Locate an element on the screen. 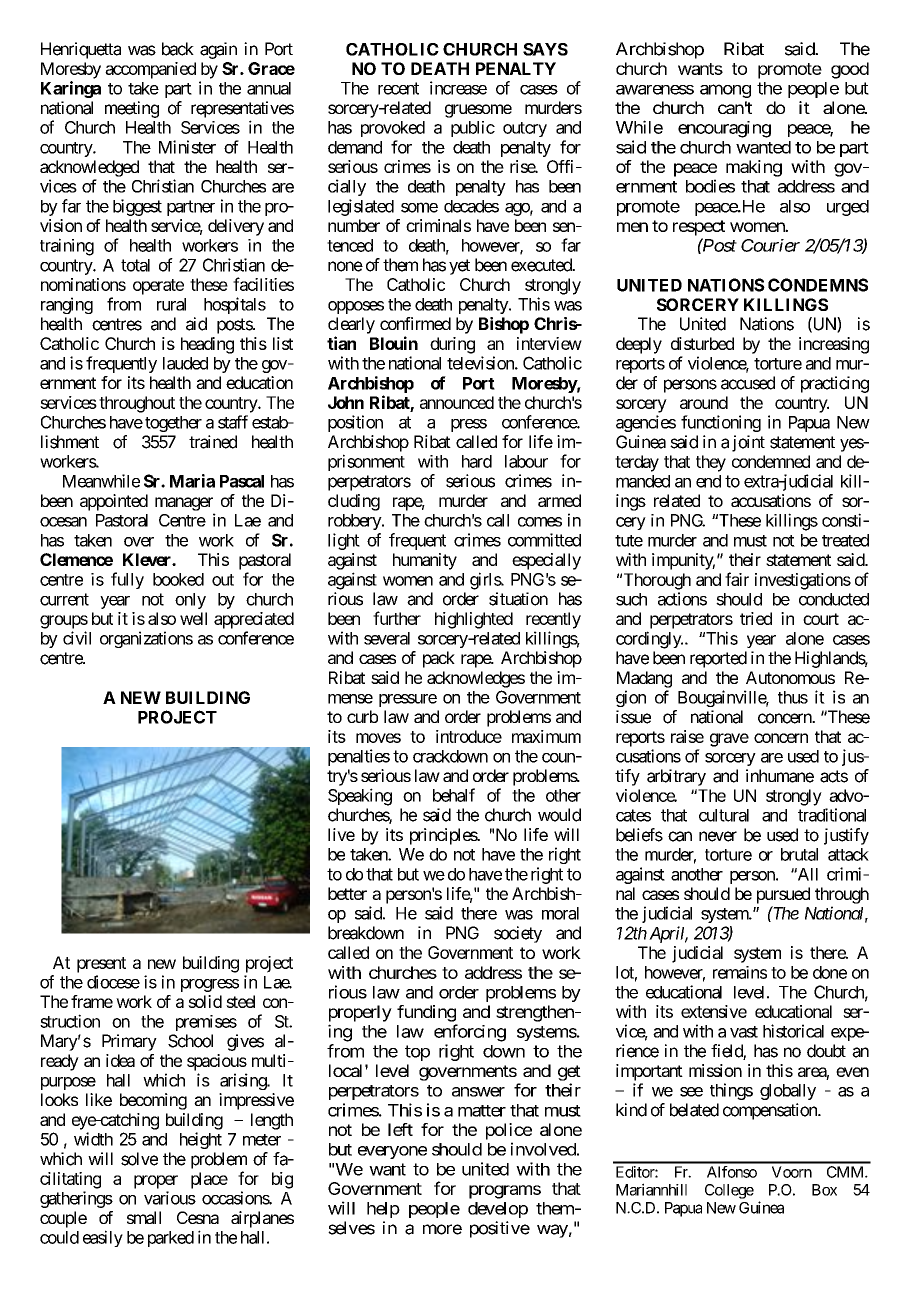 This screenshot has width=924, height=1308. together is located at coordinates (173, 424).
